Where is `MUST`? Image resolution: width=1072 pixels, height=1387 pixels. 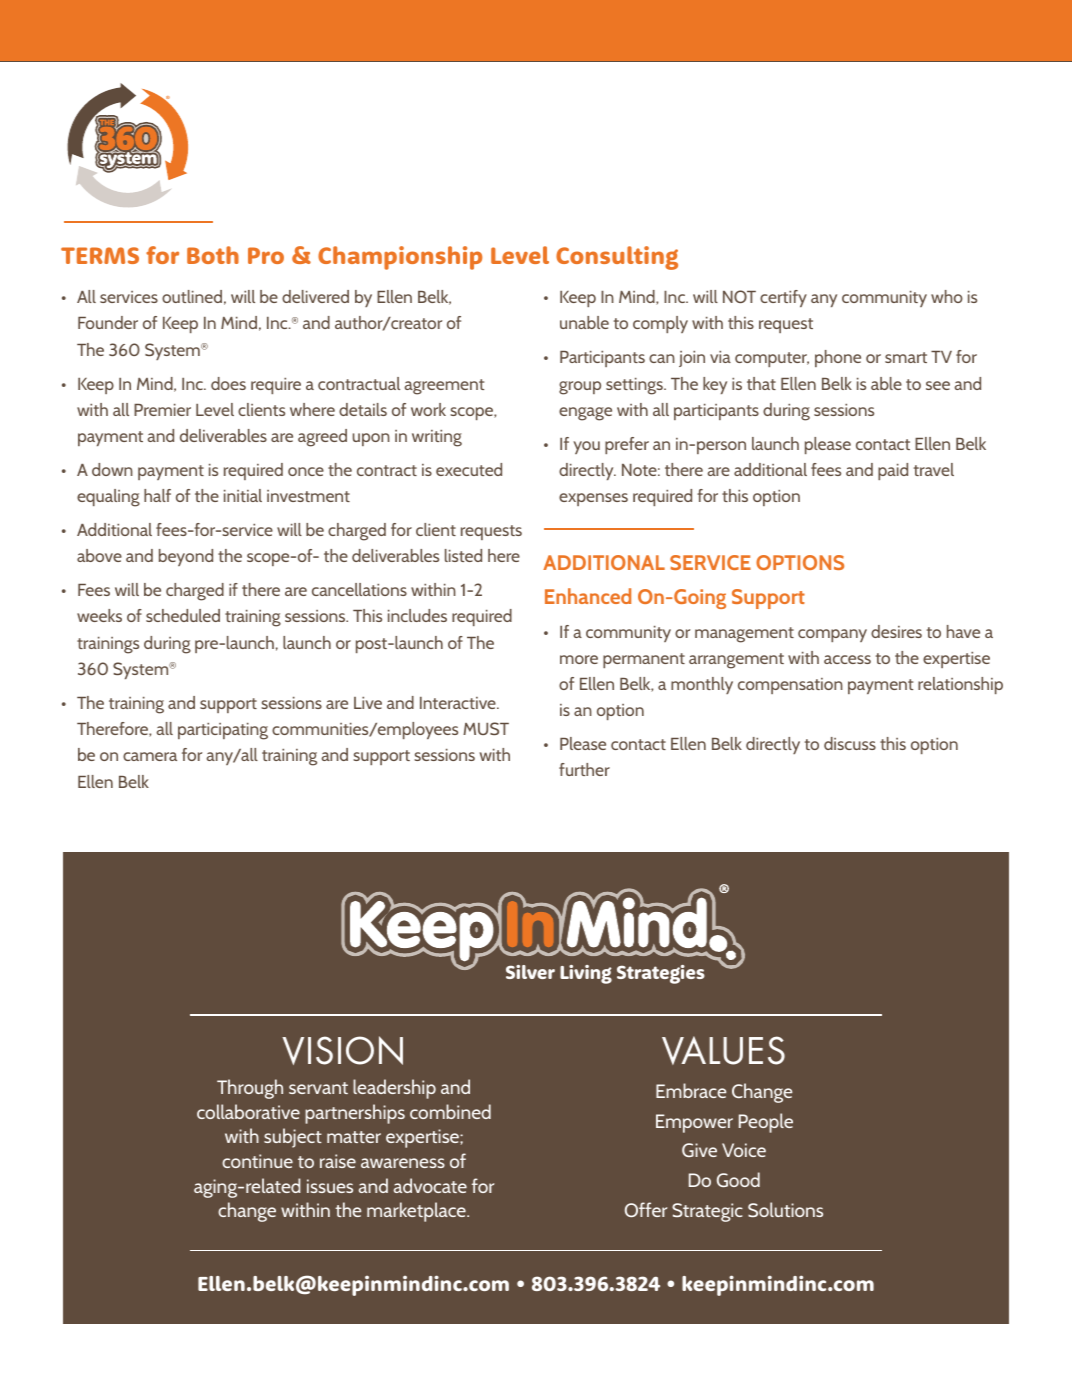 MUST is located at coordinates (486, 728).
